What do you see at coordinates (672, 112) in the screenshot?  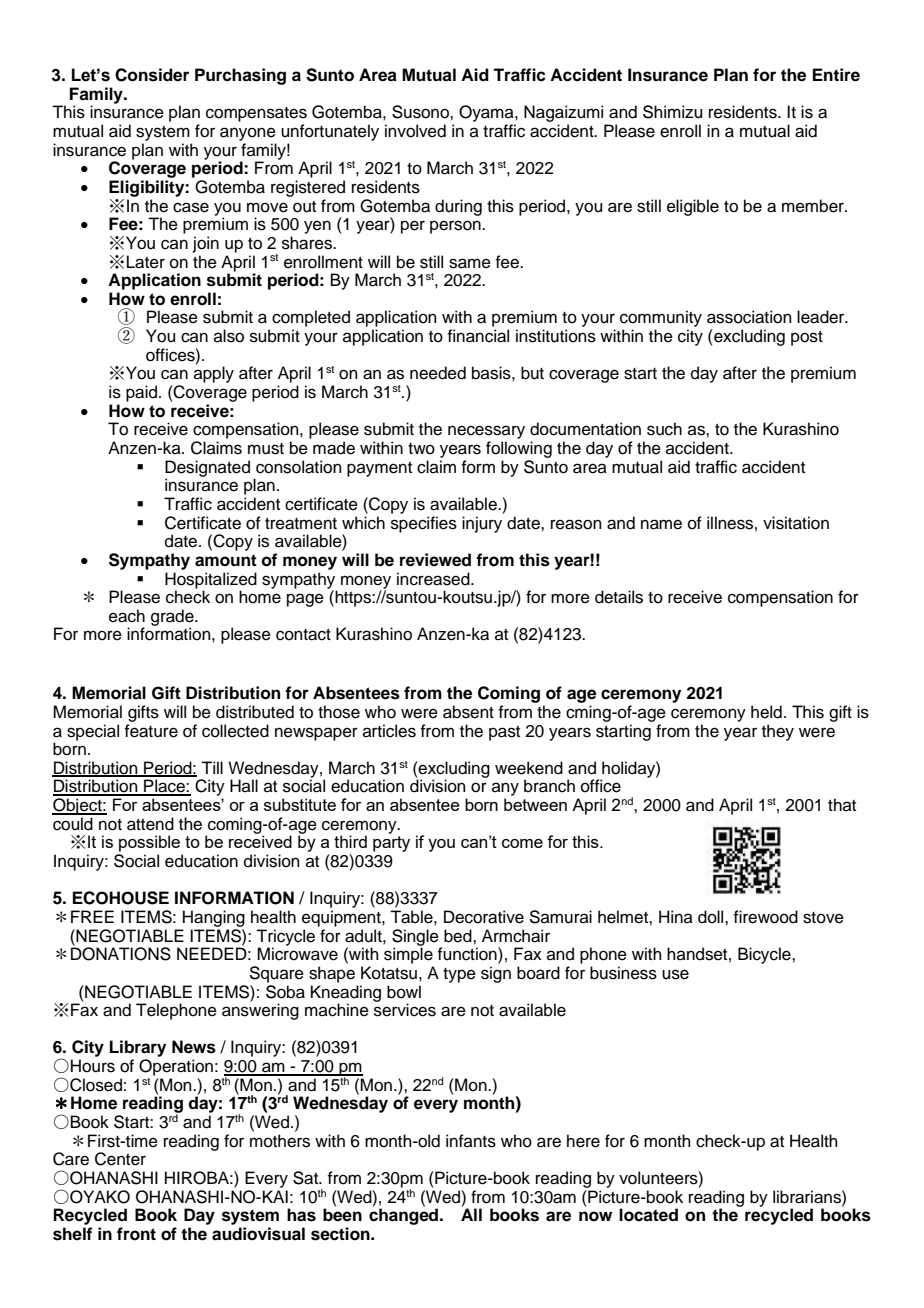 I see `Shimizu` at bounding box center [672, 112].
